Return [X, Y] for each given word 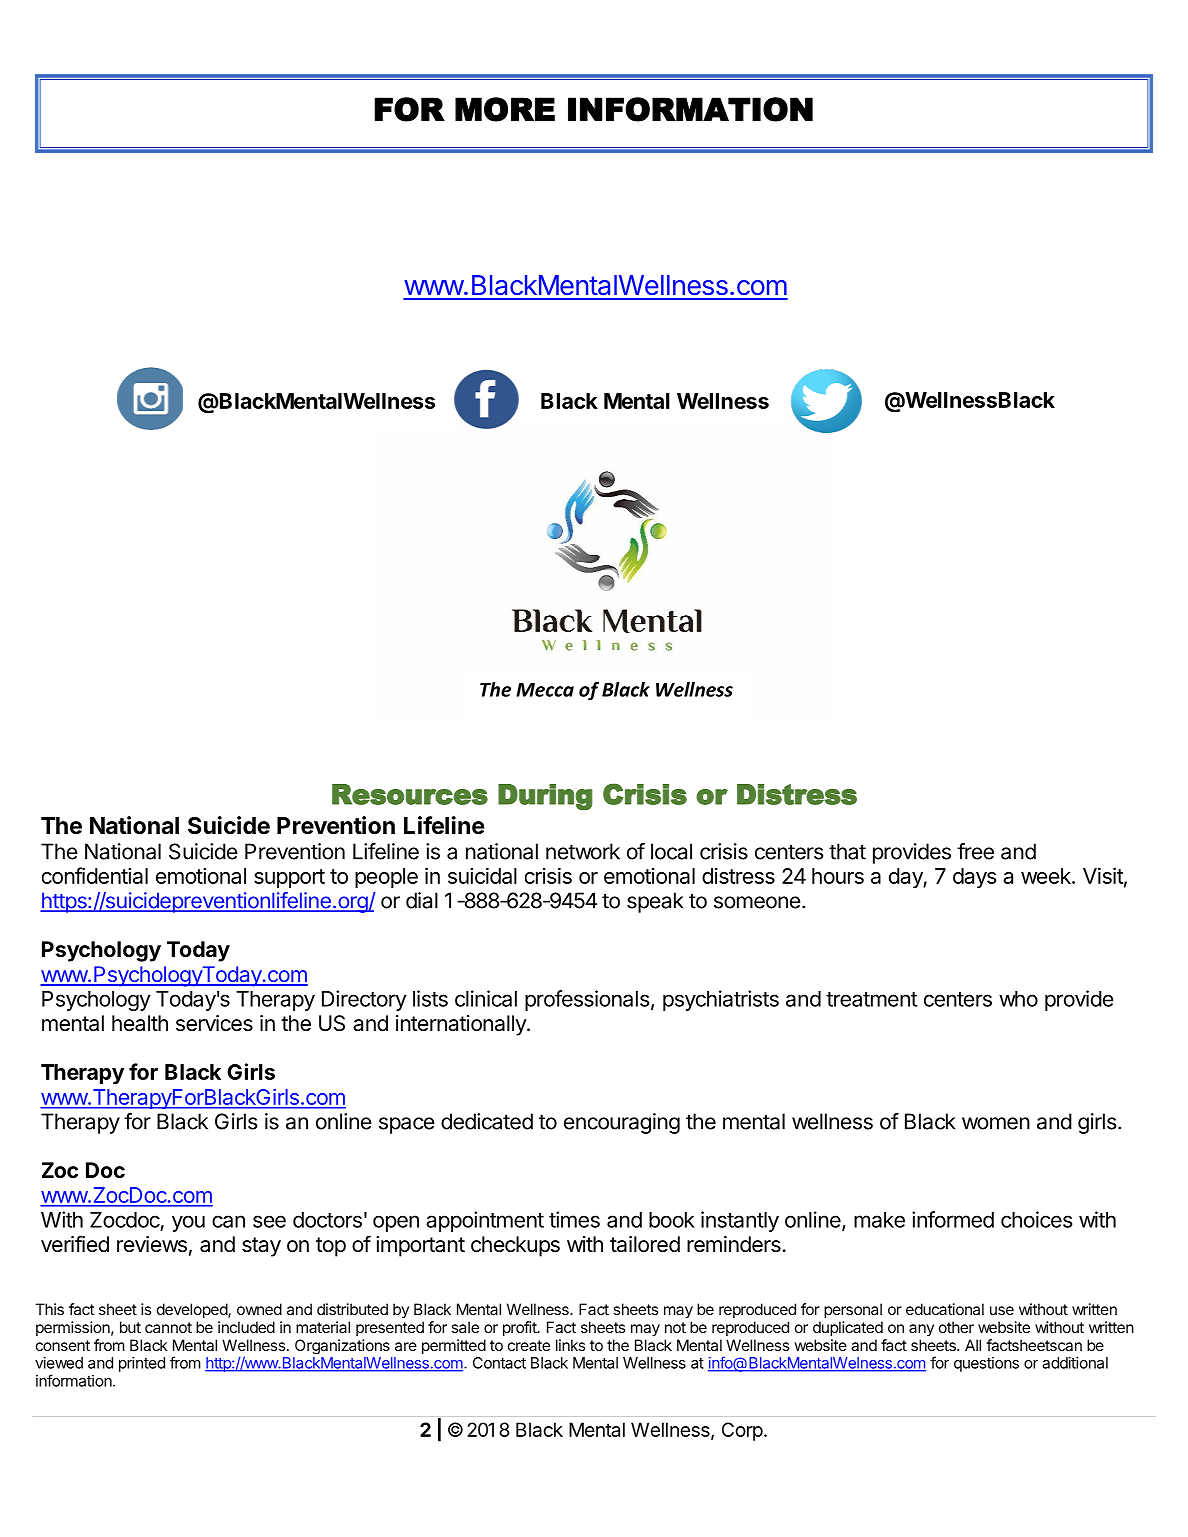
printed [142, 1364]
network [583, 851]
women [996, 1123]
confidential [95, 875]
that [847, 851]
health [140, 1023]
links [570, 1345]
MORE [505, 109]
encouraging [622, 1123]
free [975, 851]
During [545, 797]
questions [986, 1364]
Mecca [545, 690]
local [671, 851]
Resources [410, 794]
